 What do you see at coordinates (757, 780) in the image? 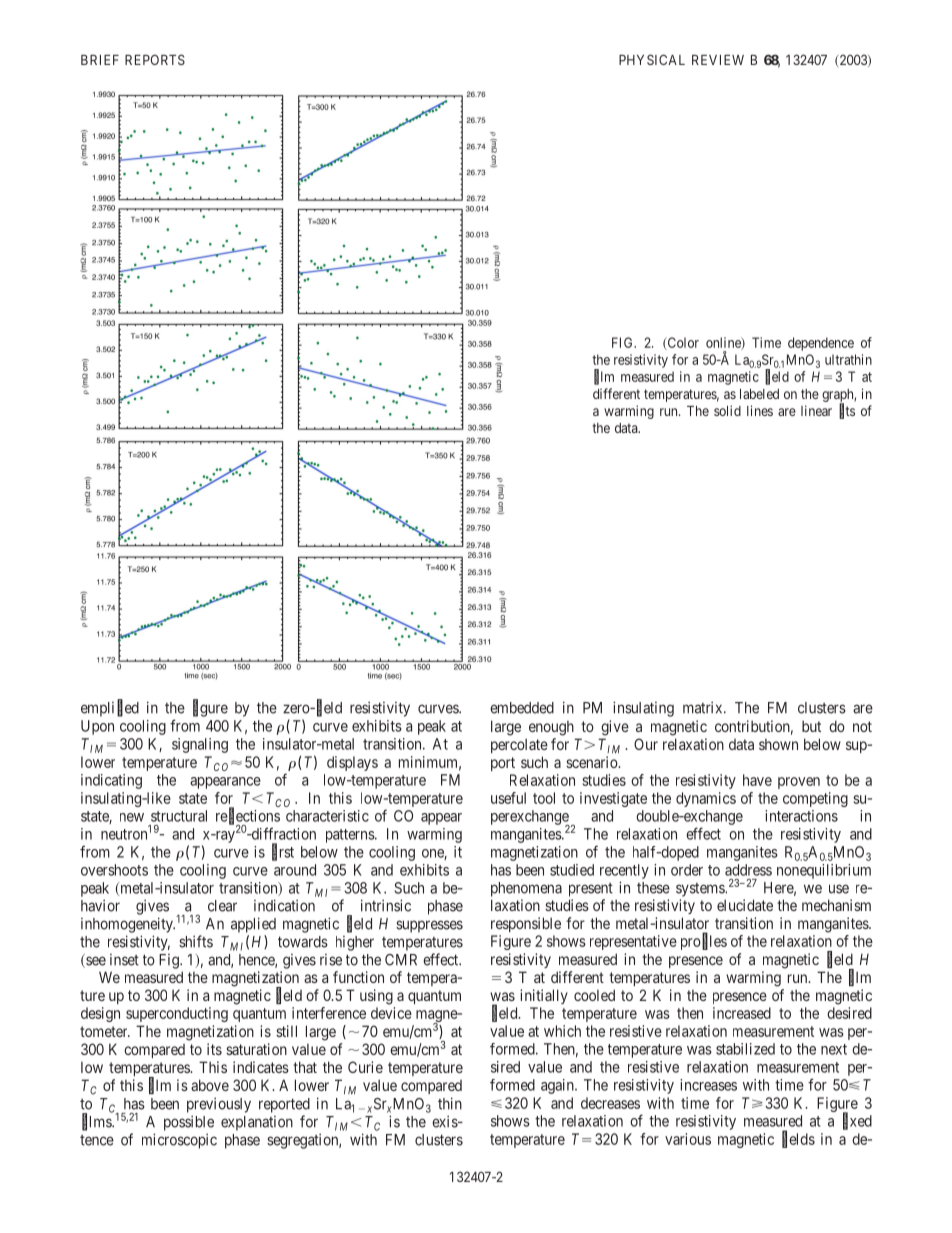
I see `have` at bounding box center [757, 780].
